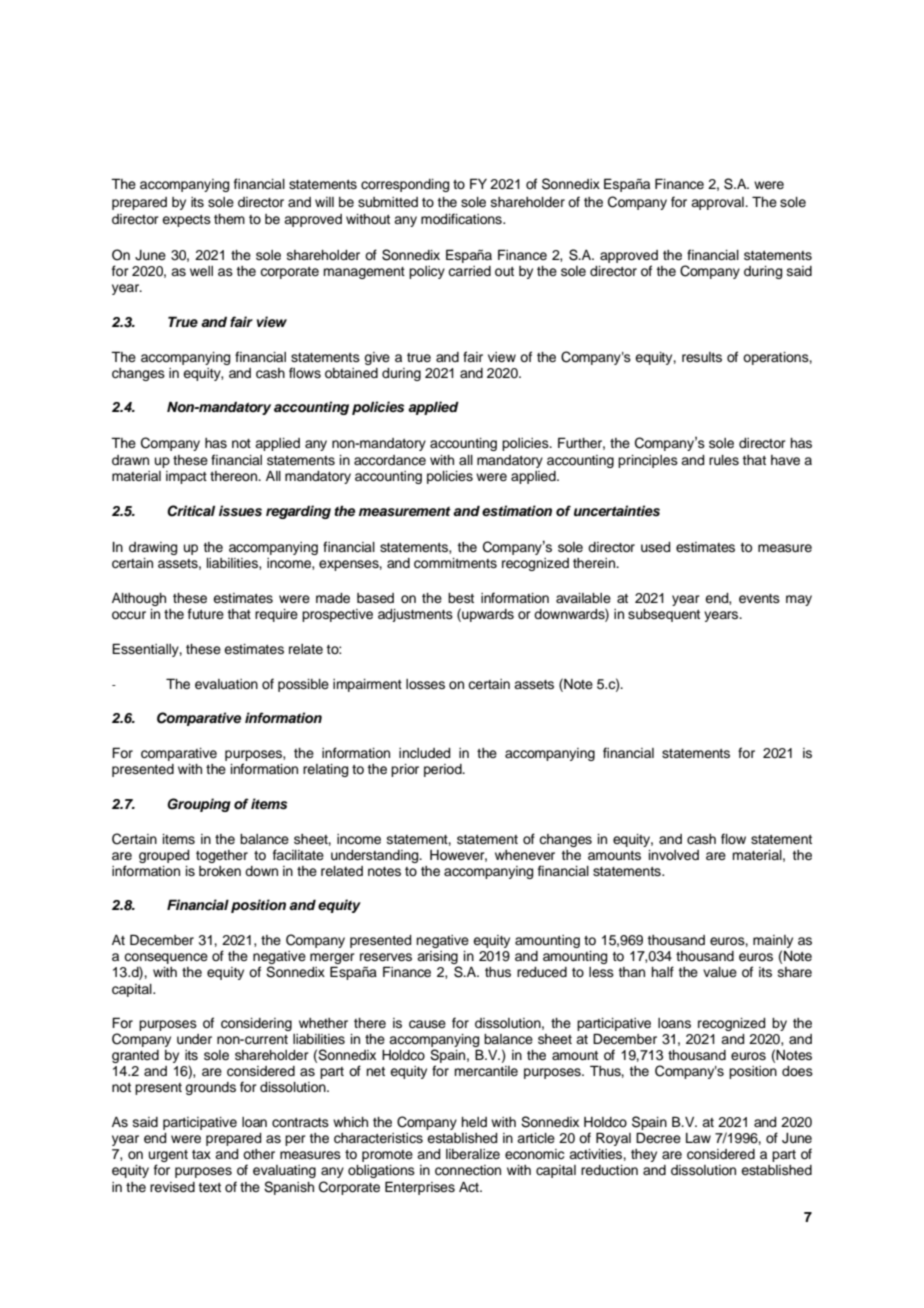 This document has height=1308, width=924. Describe the element at coordinates (226, 684) in the document. I see `evaluation` at that location.
